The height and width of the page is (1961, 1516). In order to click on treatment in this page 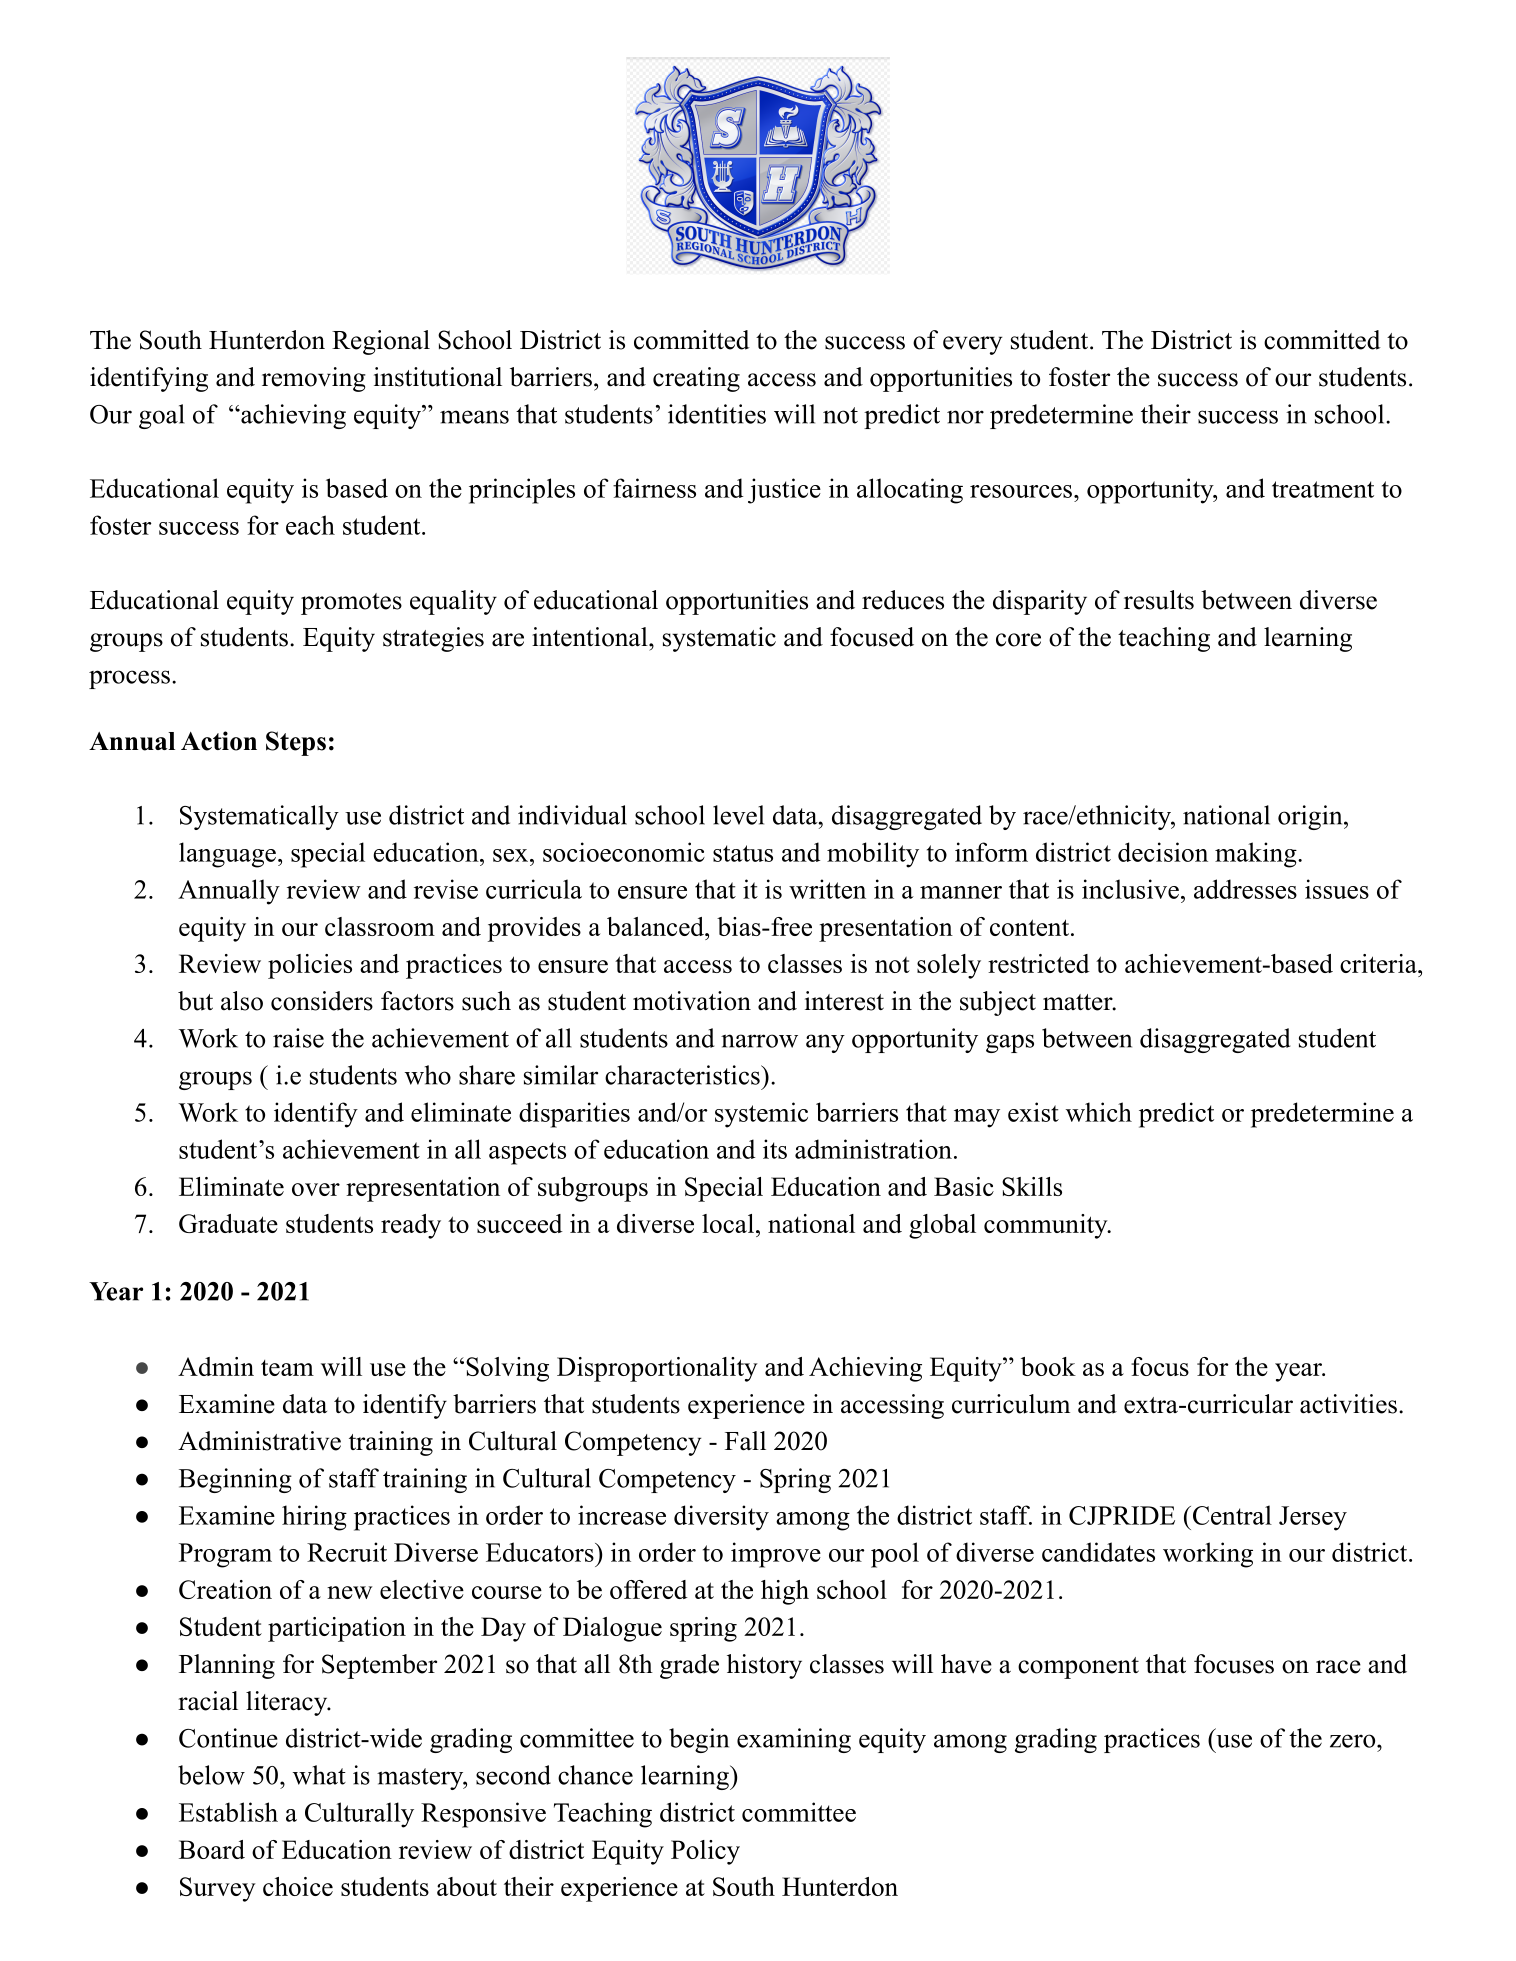, I will do `click(1323, 489)`.
